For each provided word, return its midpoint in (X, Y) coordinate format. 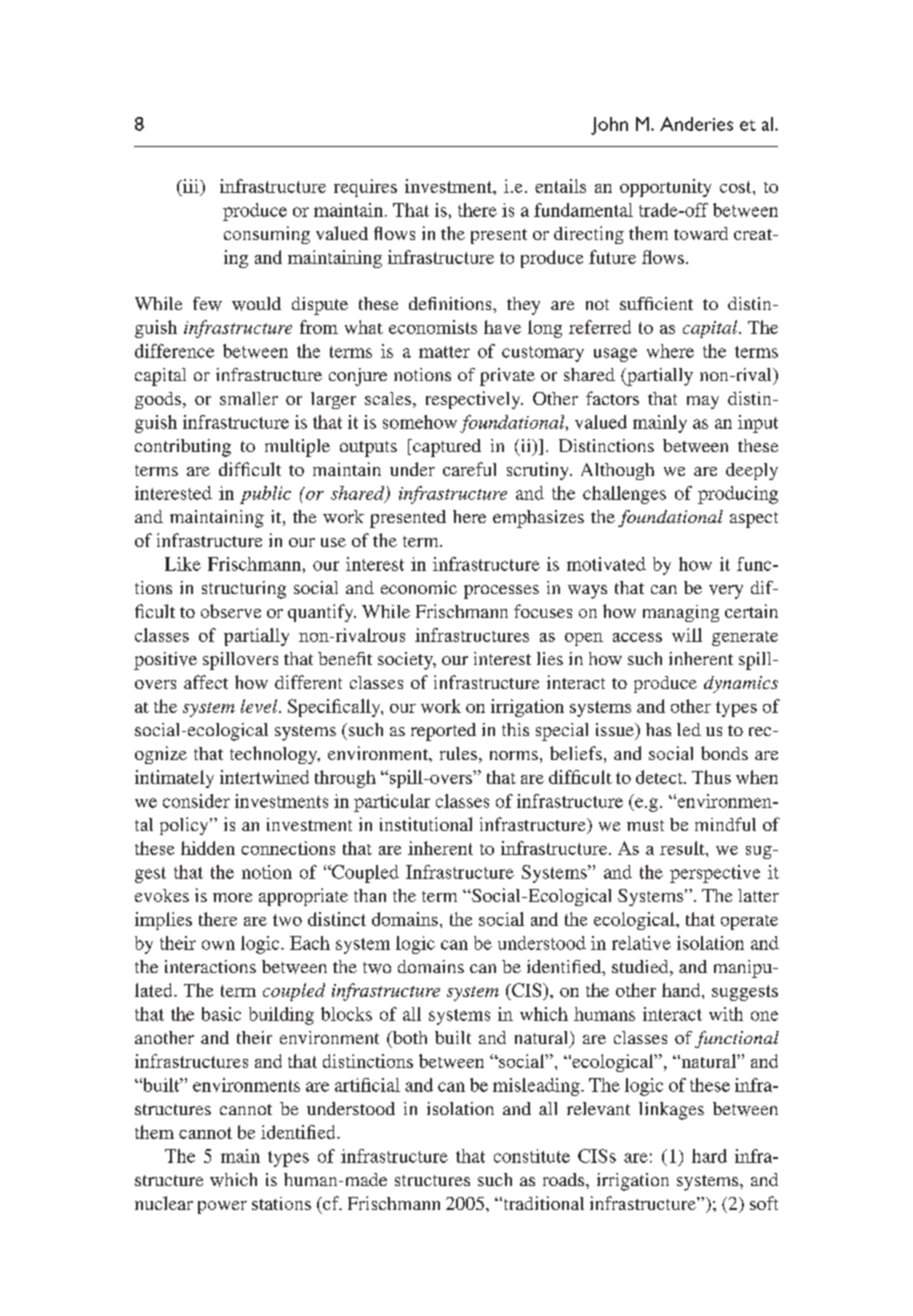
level (260, 706)
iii (190, 186)
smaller (249, 398)
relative (641, 943)
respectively (474, 400)
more (232, 897)
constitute (532, 1156)
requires (365, 188)
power (222, 1207)
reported (443, 732)
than (370, 895)
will (687, 635)
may (703, 402)
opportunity (665, 188)
